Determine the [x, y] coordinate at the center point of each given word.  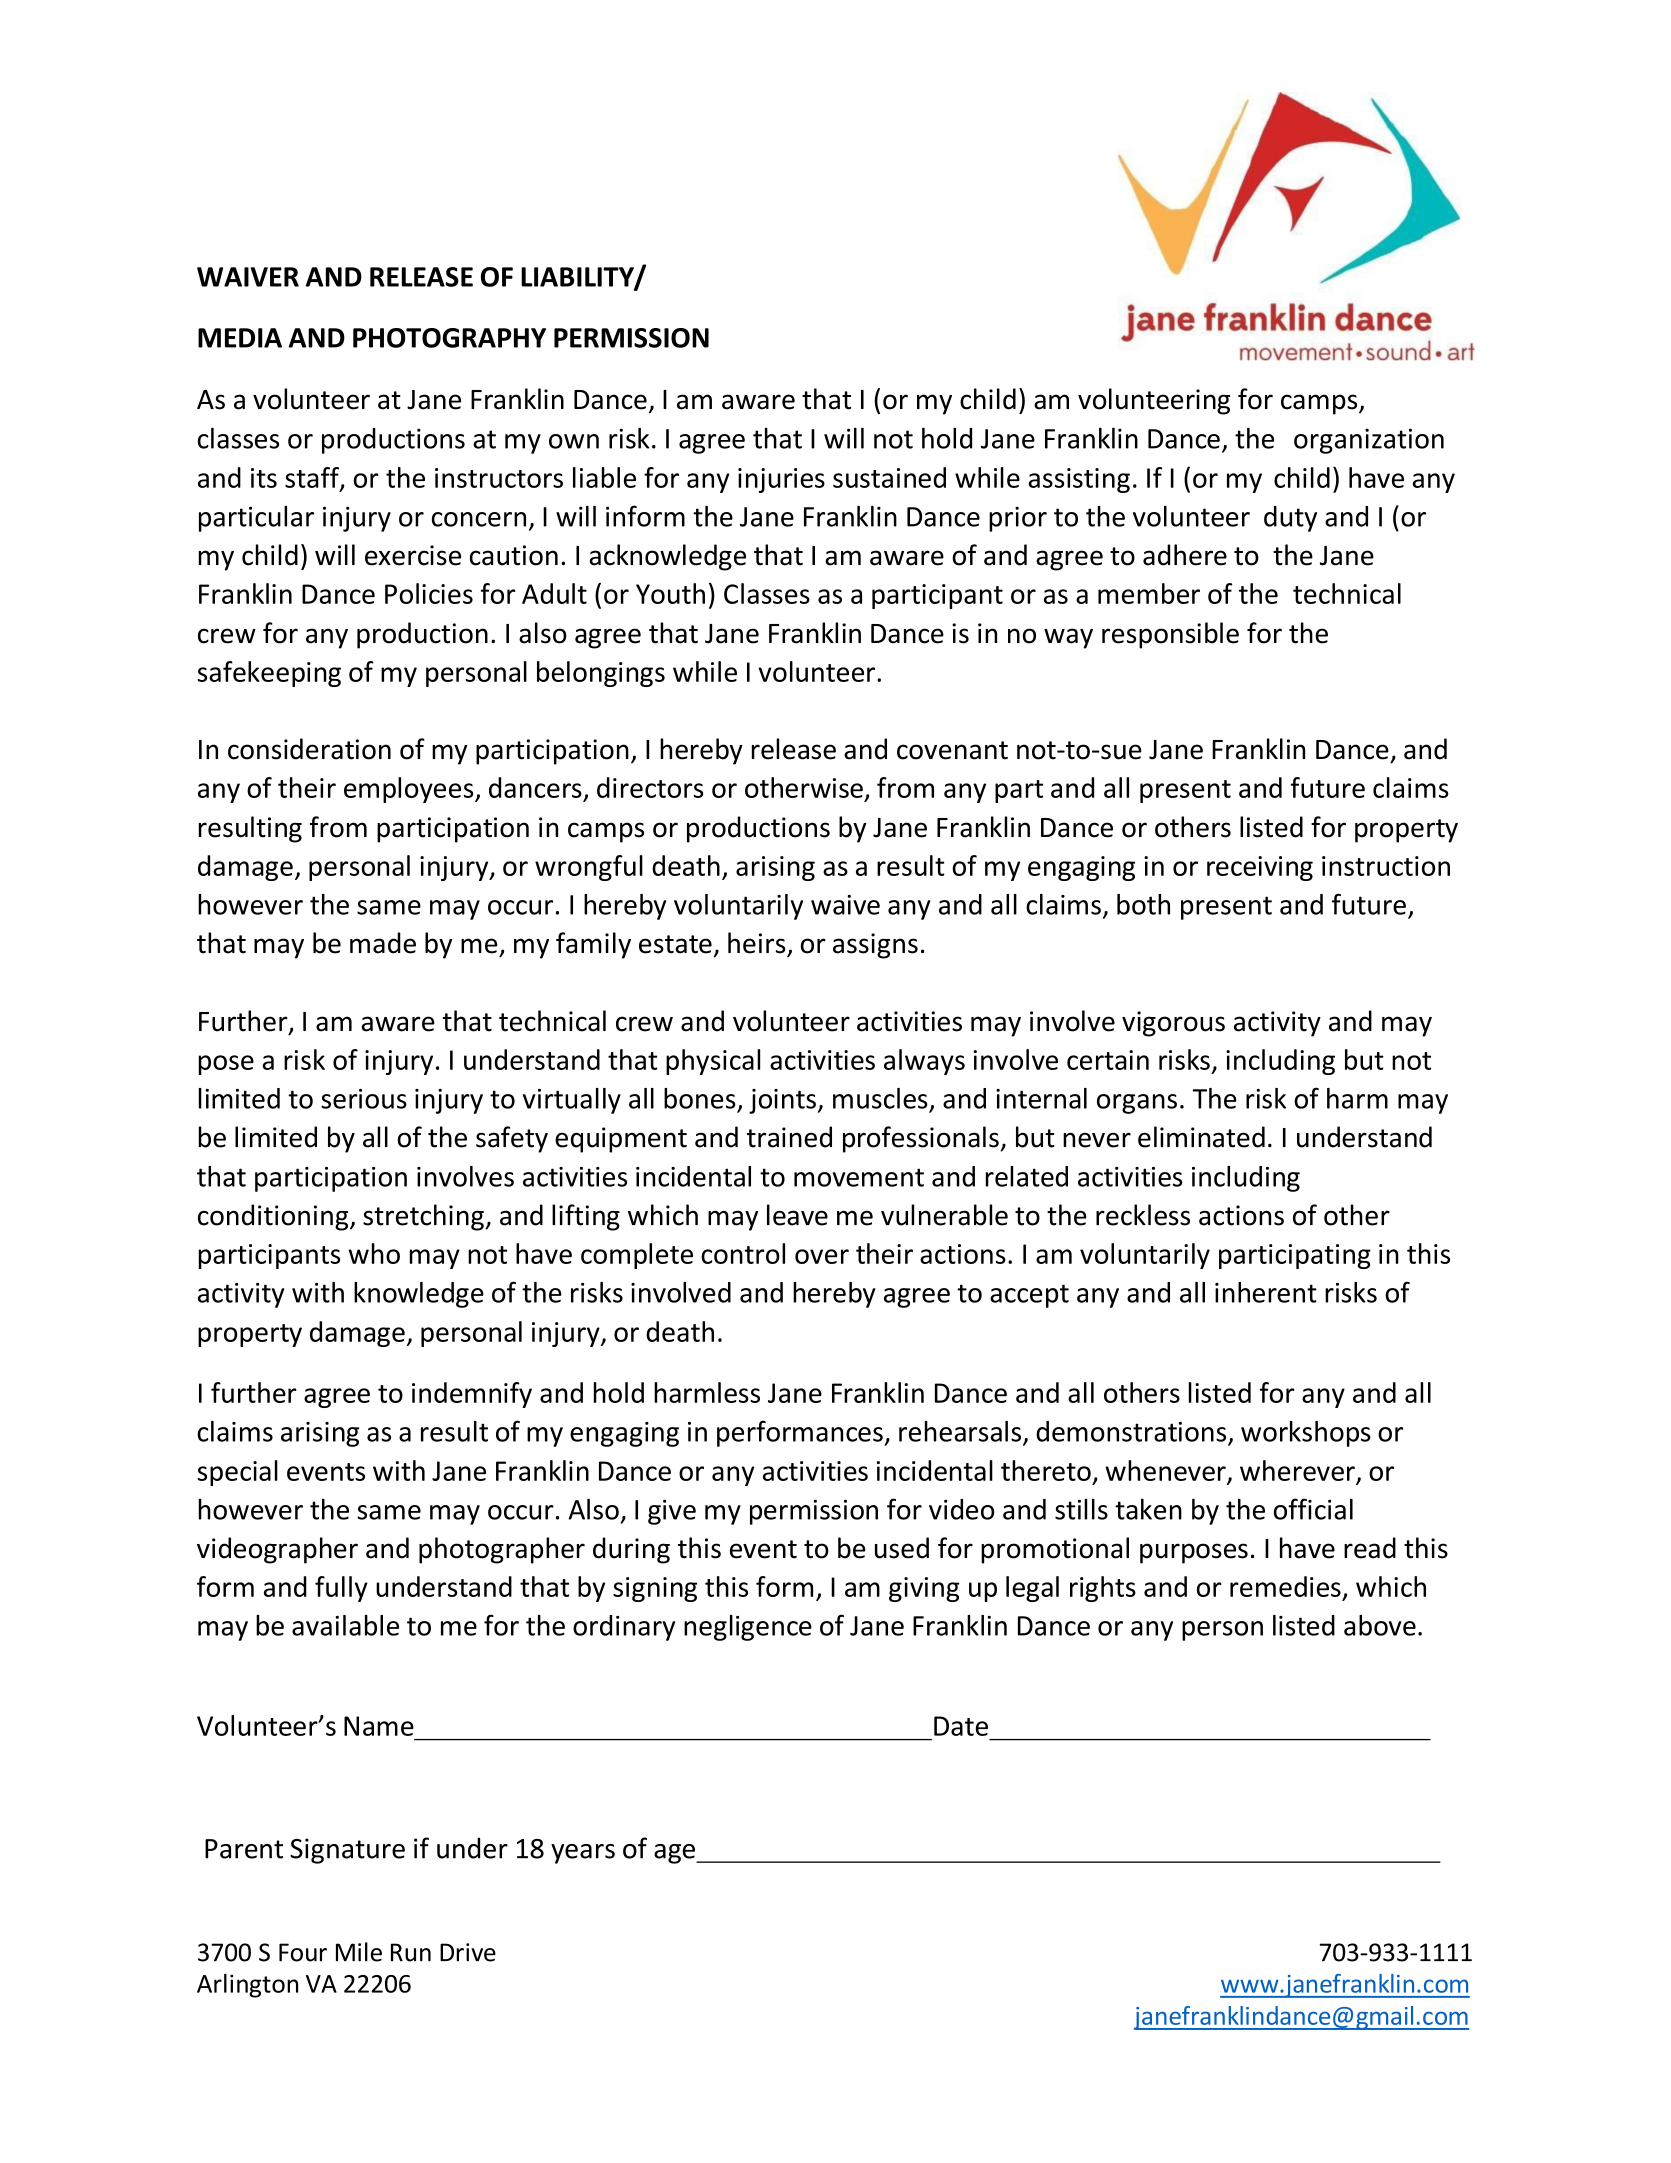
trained [789, 1137]
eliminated [1201, 1137]
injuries [781, 480]
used [902, 1548]
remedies [1285, 1586]
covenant [952, 750]
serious [364, 1099]
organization [1369, 441]
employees [410, 790]
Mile [359, 1952]
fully [341, 1589]
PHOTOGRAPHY [449, 338]
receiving [1260, 868]
